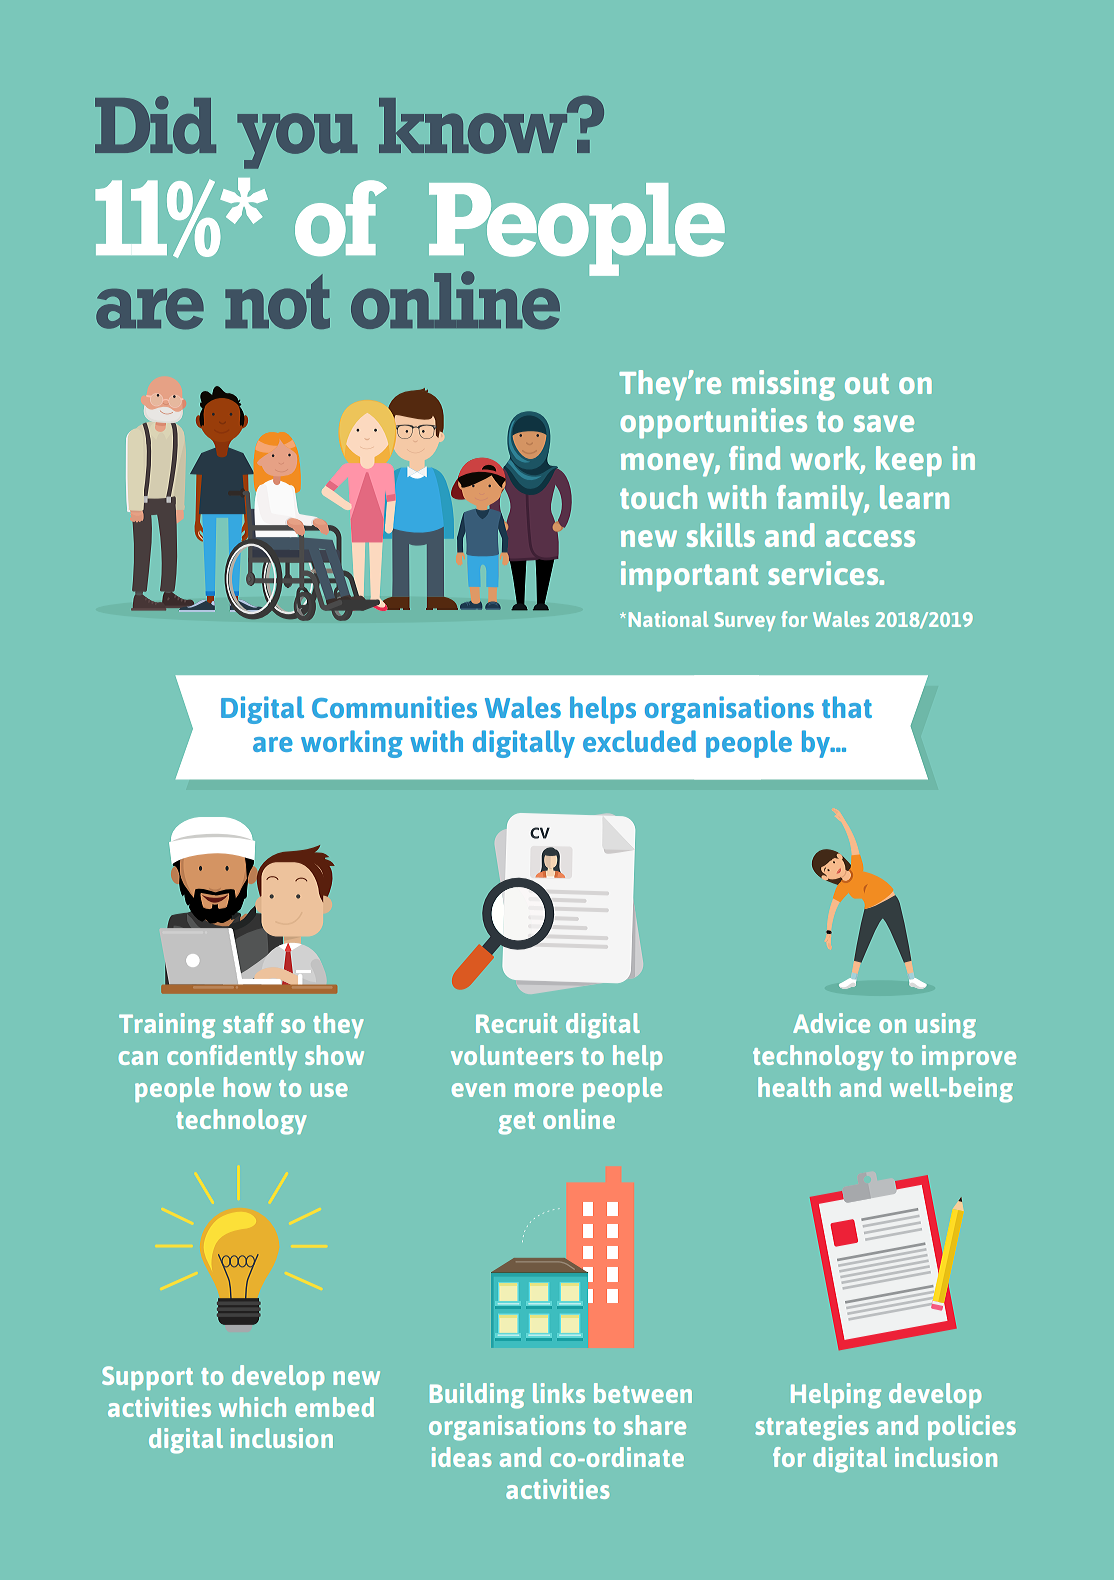  I want to click on out, so click(867, 383).
